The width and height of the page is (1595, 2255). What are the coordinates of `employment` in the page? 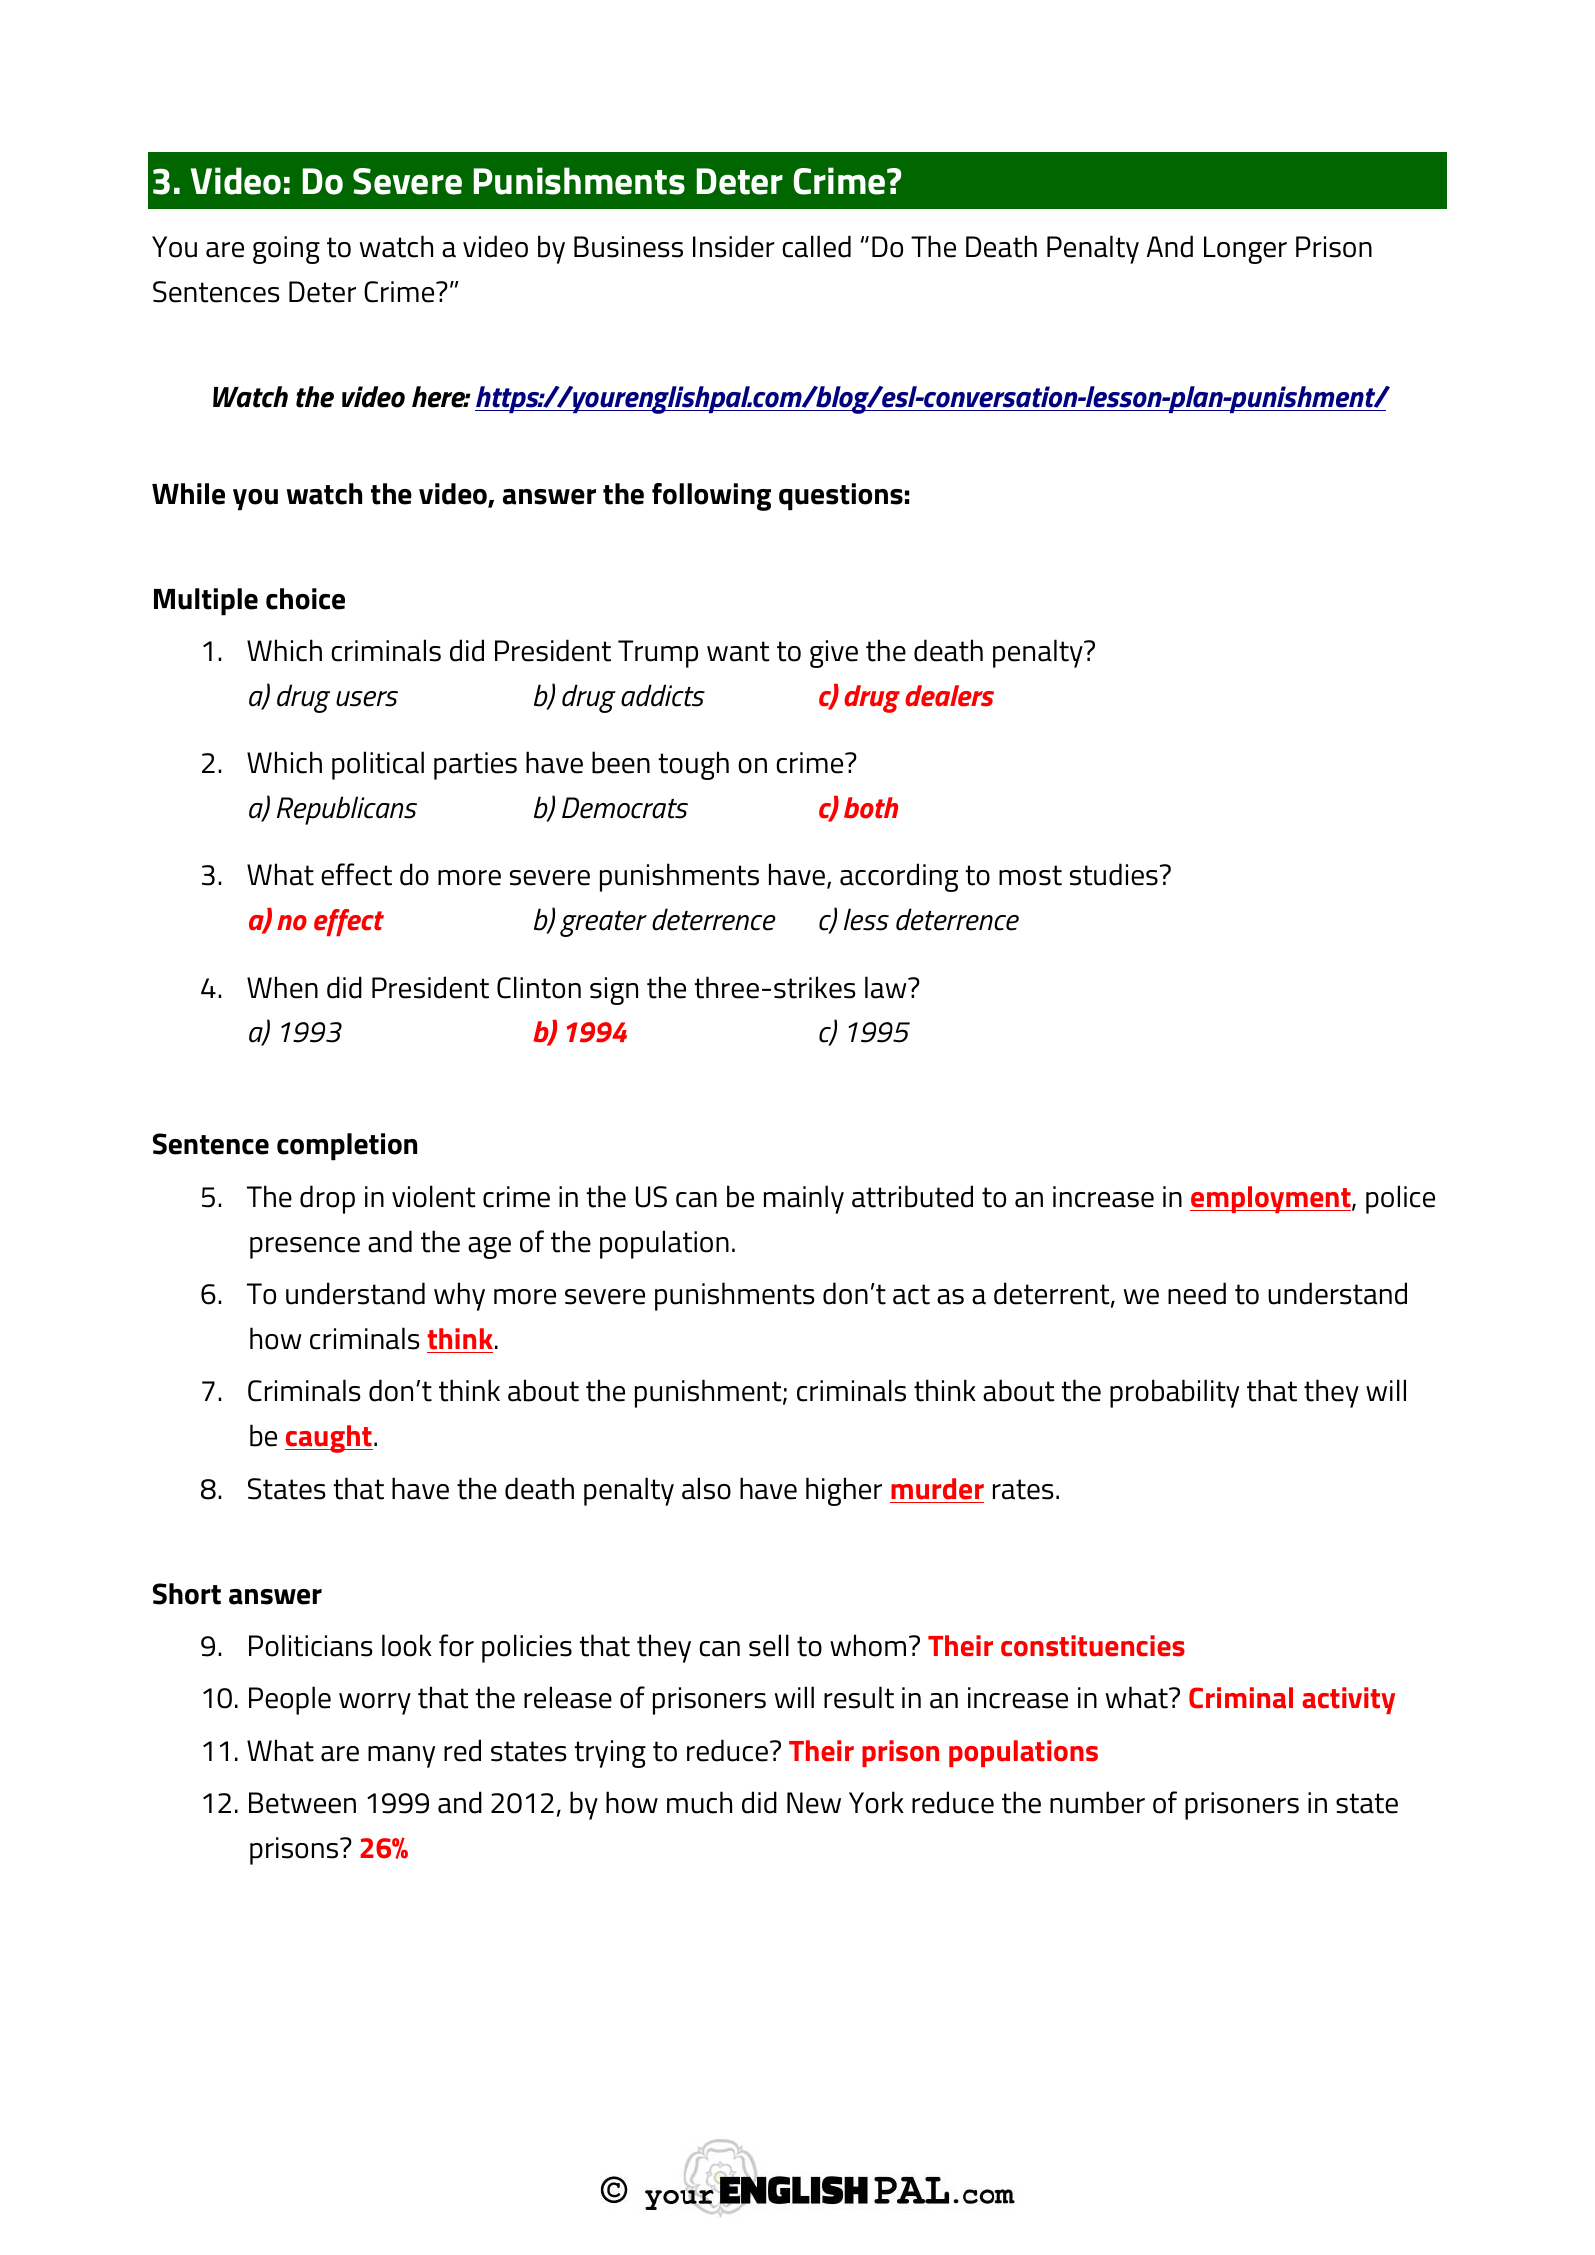 It's located at (1271, 1199).
